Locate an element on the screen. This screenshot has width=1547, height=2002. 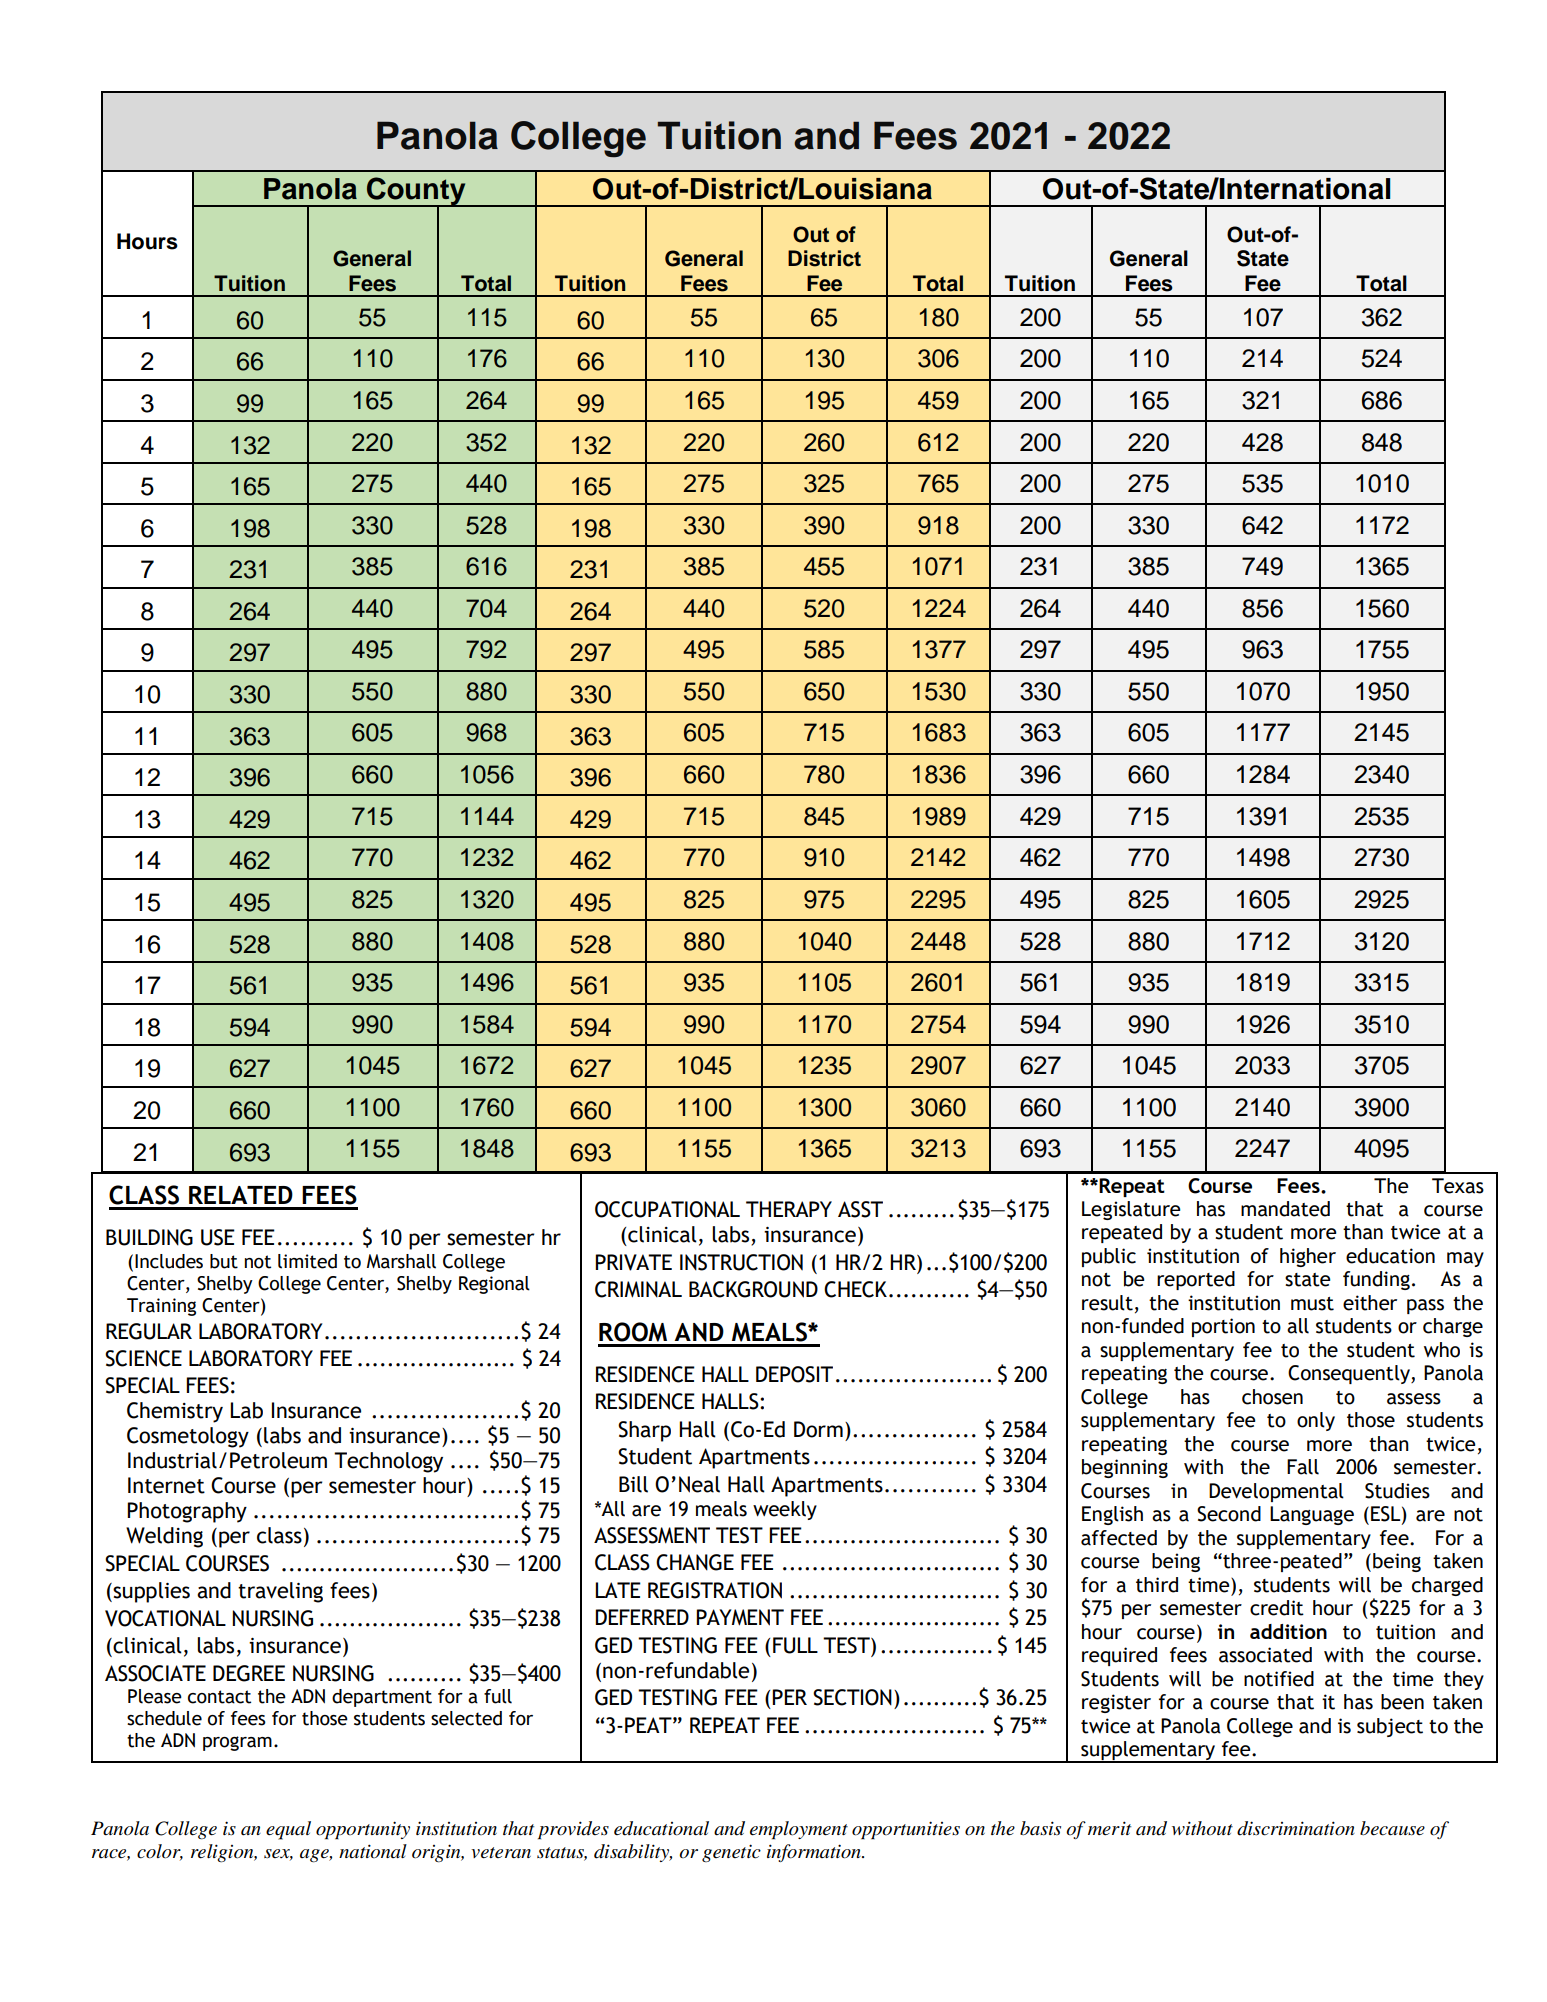
THERAPY is located at coordinates (789, 1209).
